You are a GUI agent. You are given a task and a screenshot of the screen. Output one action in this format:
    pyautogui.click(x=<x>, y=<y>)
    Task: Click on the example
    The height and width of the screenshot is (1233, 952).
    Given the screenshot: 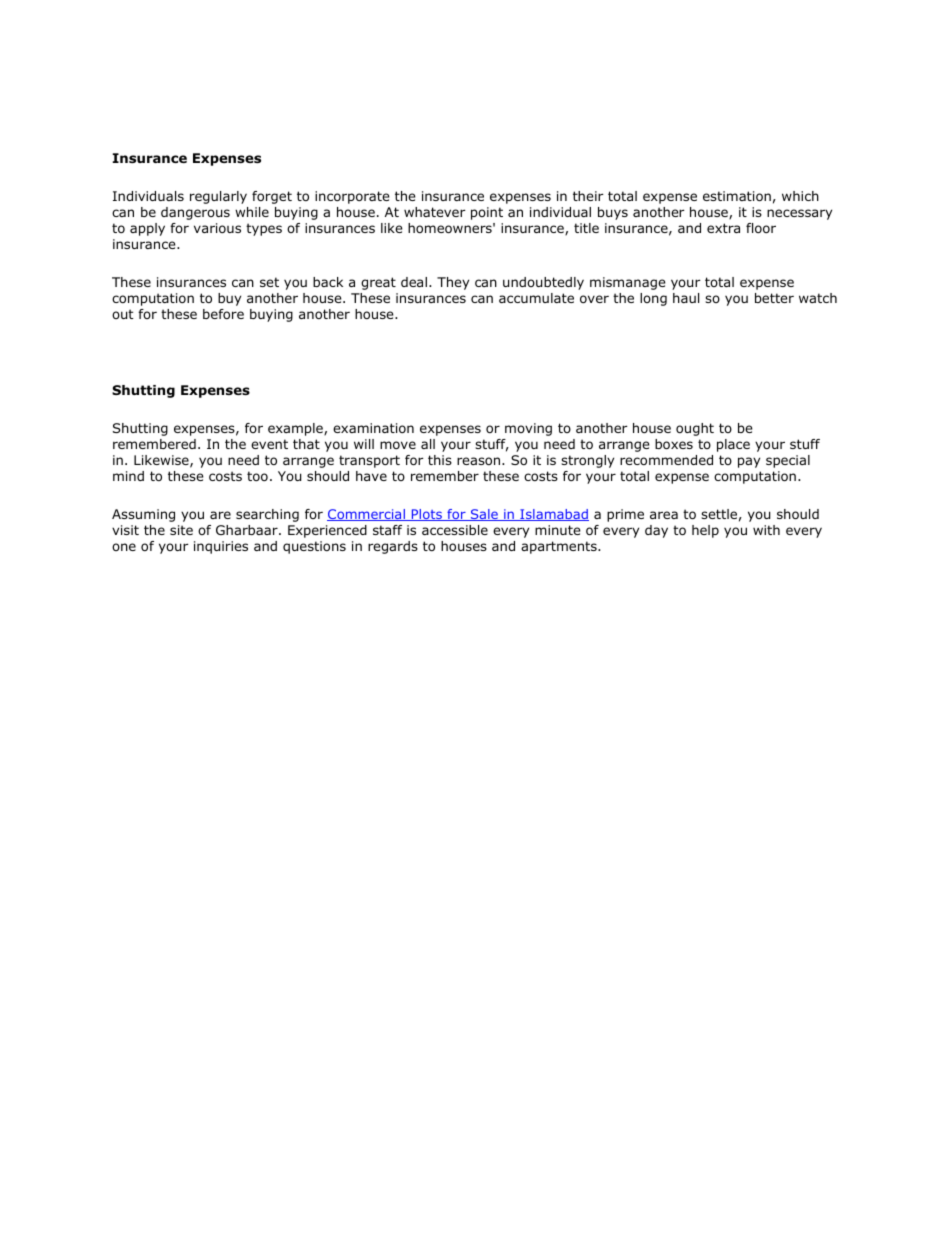 What is the action you would take?
    pyautogui.click(x=296, y=429)
